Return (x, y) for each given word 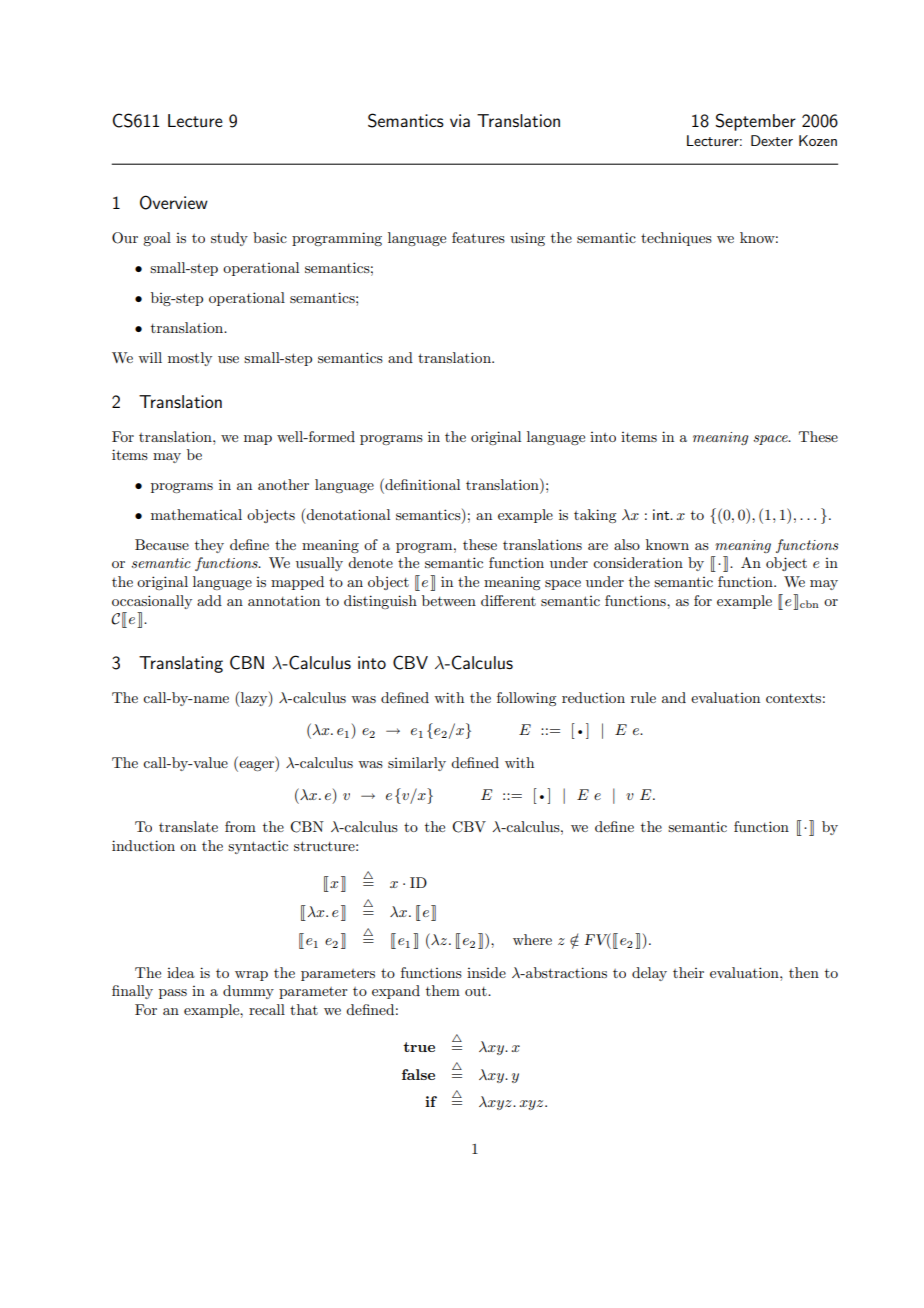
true (419, 1047)
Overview (174, 202)
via (460, 120)
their (688, 972)
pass (173, 994)
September (755, 122)
